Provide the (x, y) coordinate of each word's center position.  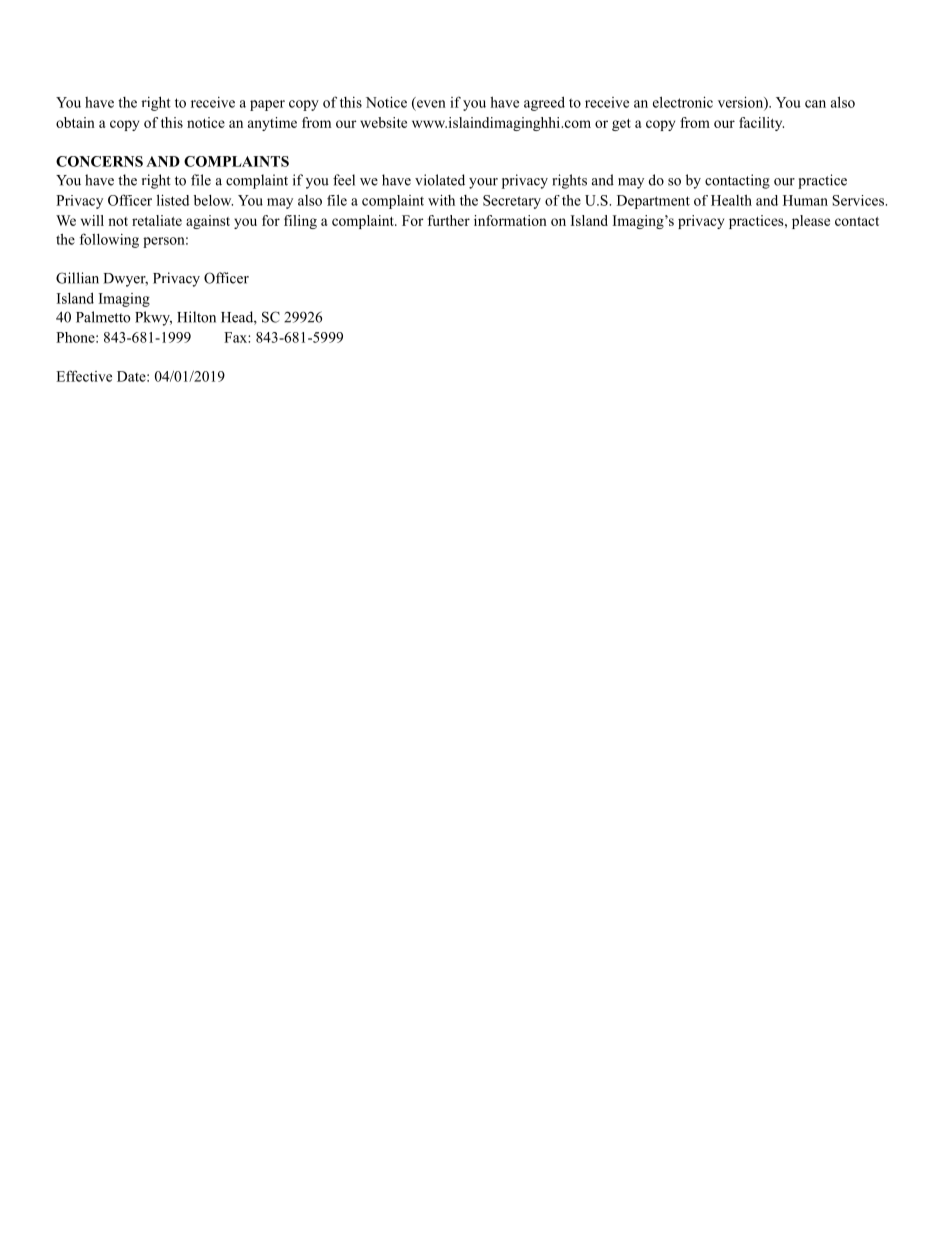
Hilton (196, 317)
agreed (544, 103)
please (811, 222)
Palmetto (103, 317)
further (449, 220)
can (815, 104)
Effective (84, 376)
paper (267, 105)
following (109, 240)
